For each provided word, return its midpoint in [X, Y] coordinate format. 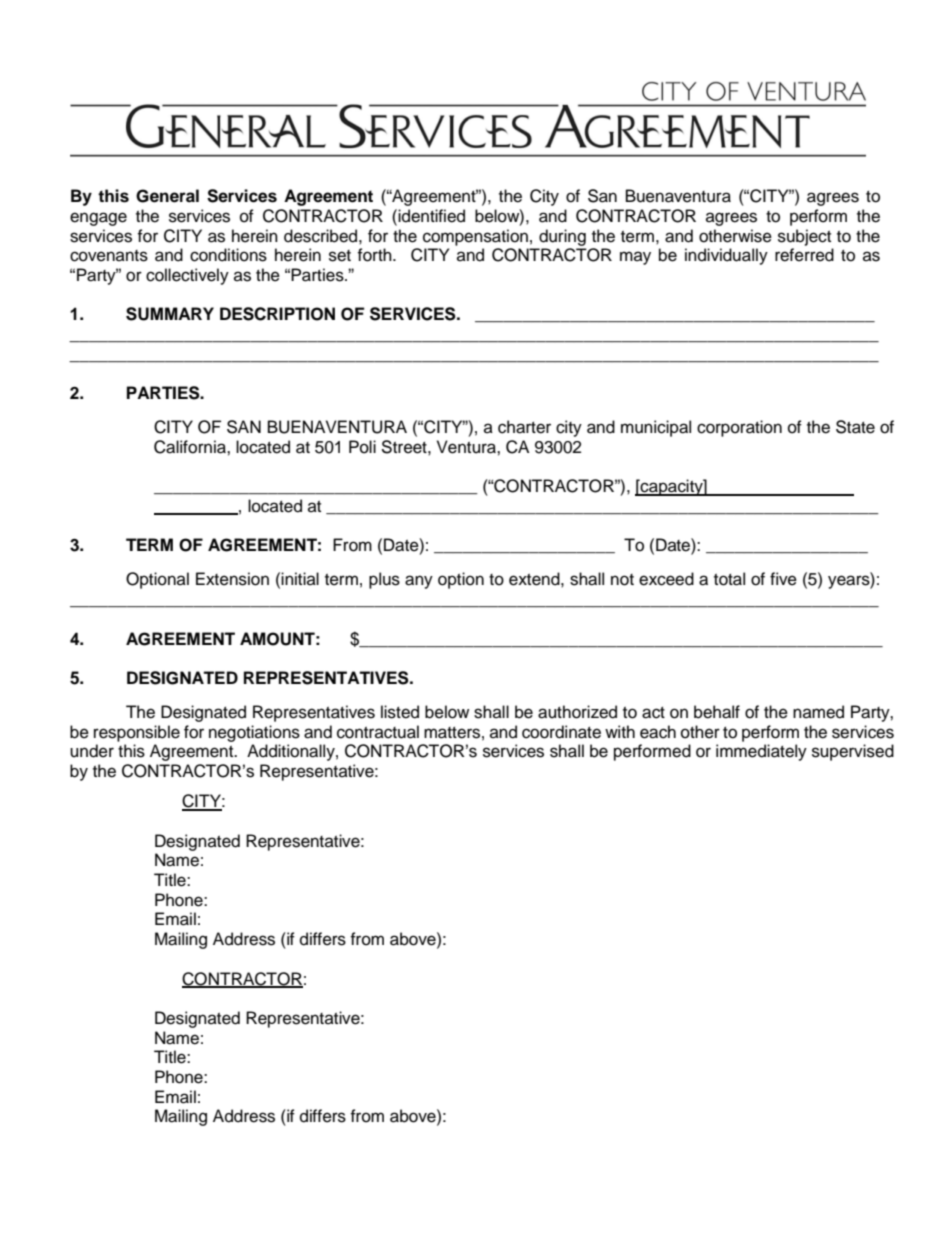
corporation [739, 428]
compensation [475, 237]
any [419, 582]
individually [726, 256]
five [783, 579]
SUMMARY [170, 314]
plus [384, 580]
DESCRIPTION [277, 314]
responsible [137, 733]
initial [300, 578]
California [191, 447]
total [729, 579]
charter [524, 427]
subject [804, 237]
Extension [232, 579]
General [167, 196]
